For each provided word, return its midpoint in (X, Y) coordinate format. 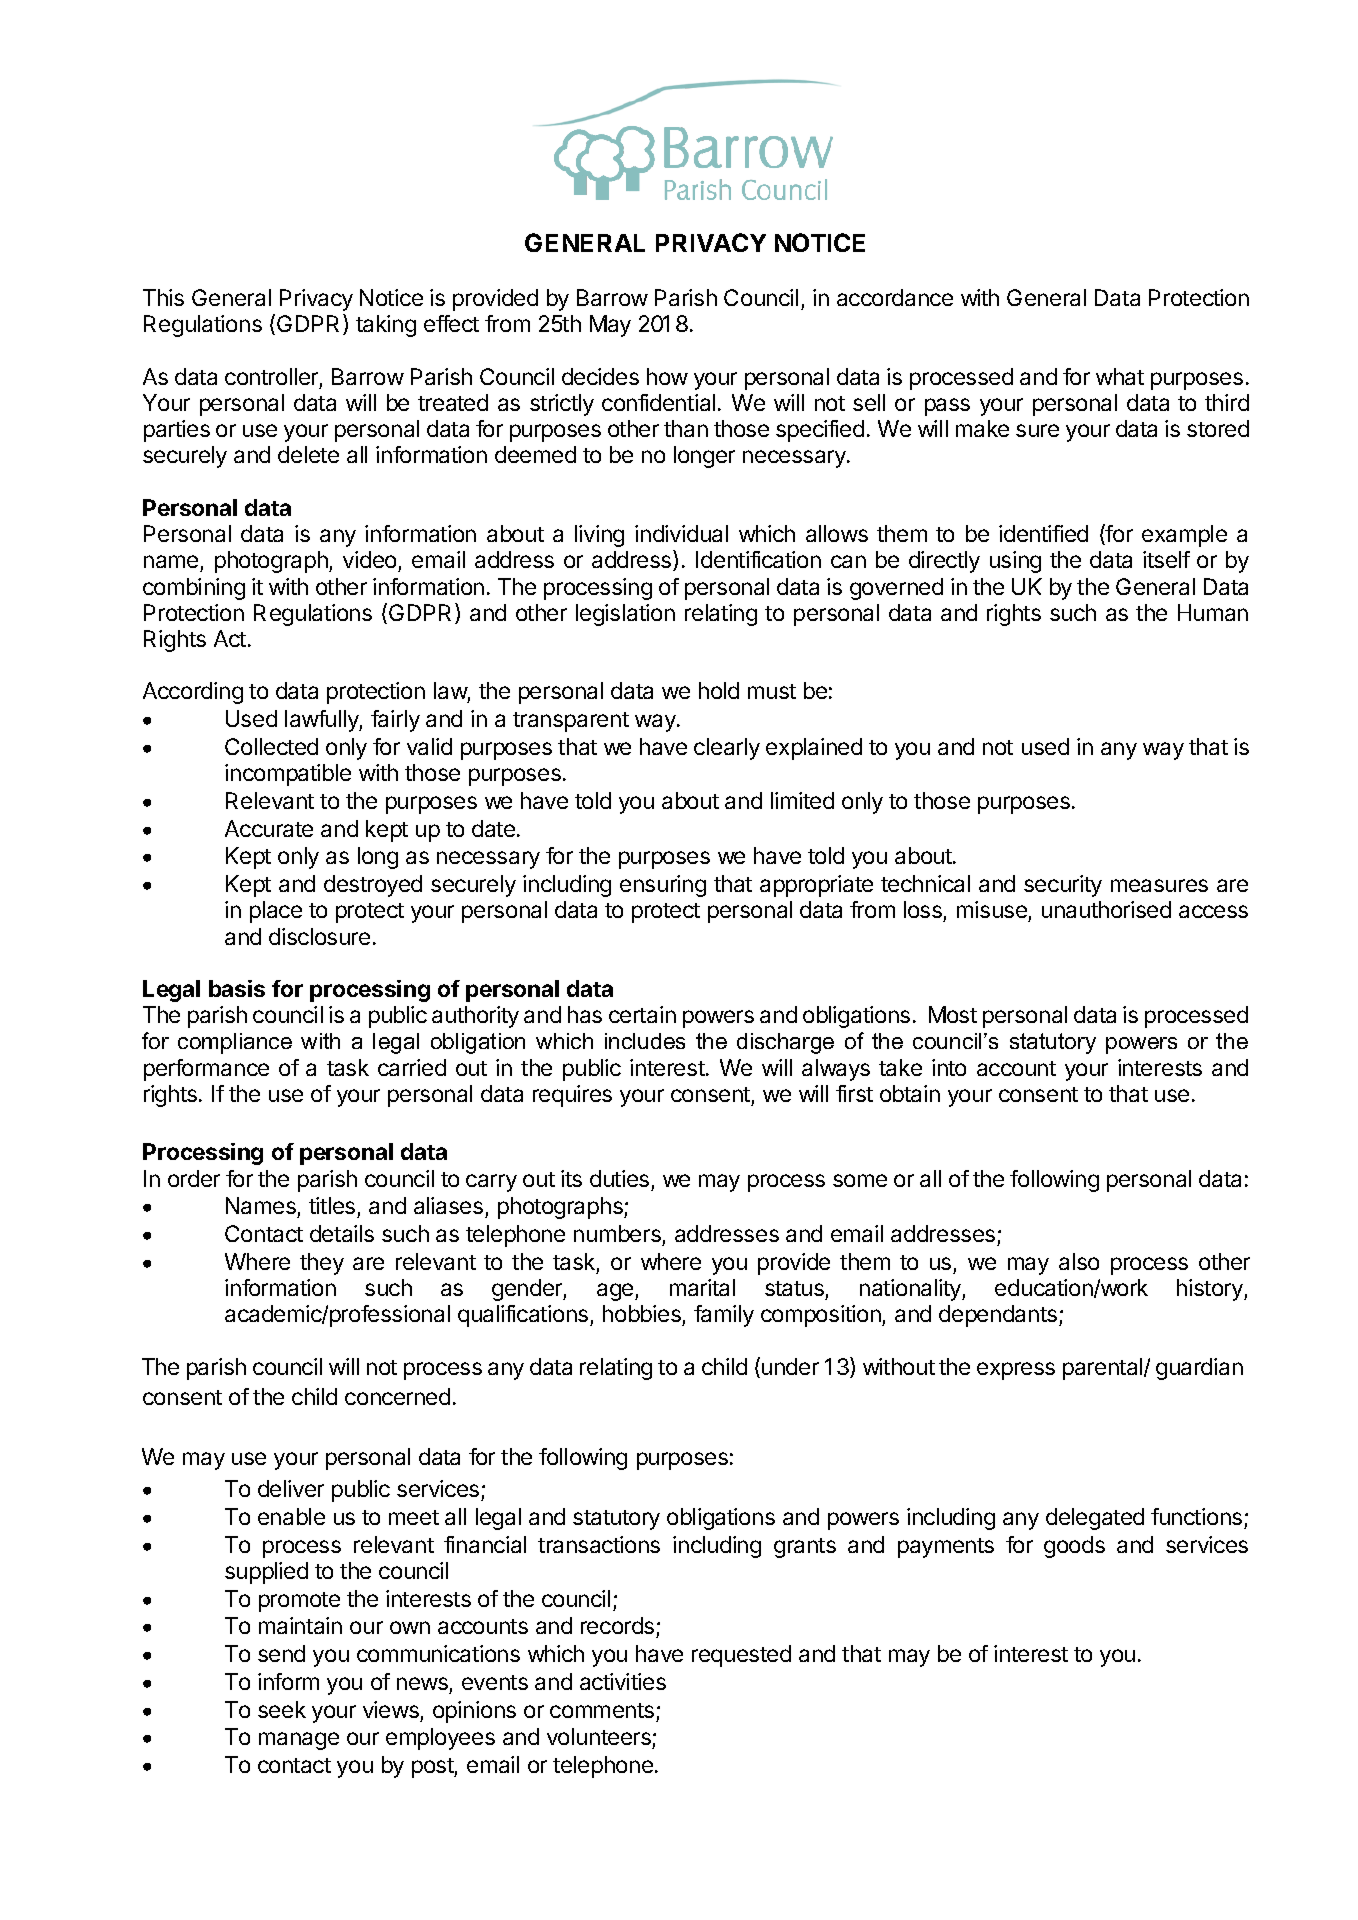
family (724, 1316)
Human (1213, 612)
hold (719, 690)
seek (282, 1709)
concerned (397, 1396)
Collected (271, 746)
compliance (235, 1043)
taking (386, 326)
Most (953, 1014)
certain (642, 1014)
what (1120, 376)
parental (1104, 1369)
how (667, 376)
